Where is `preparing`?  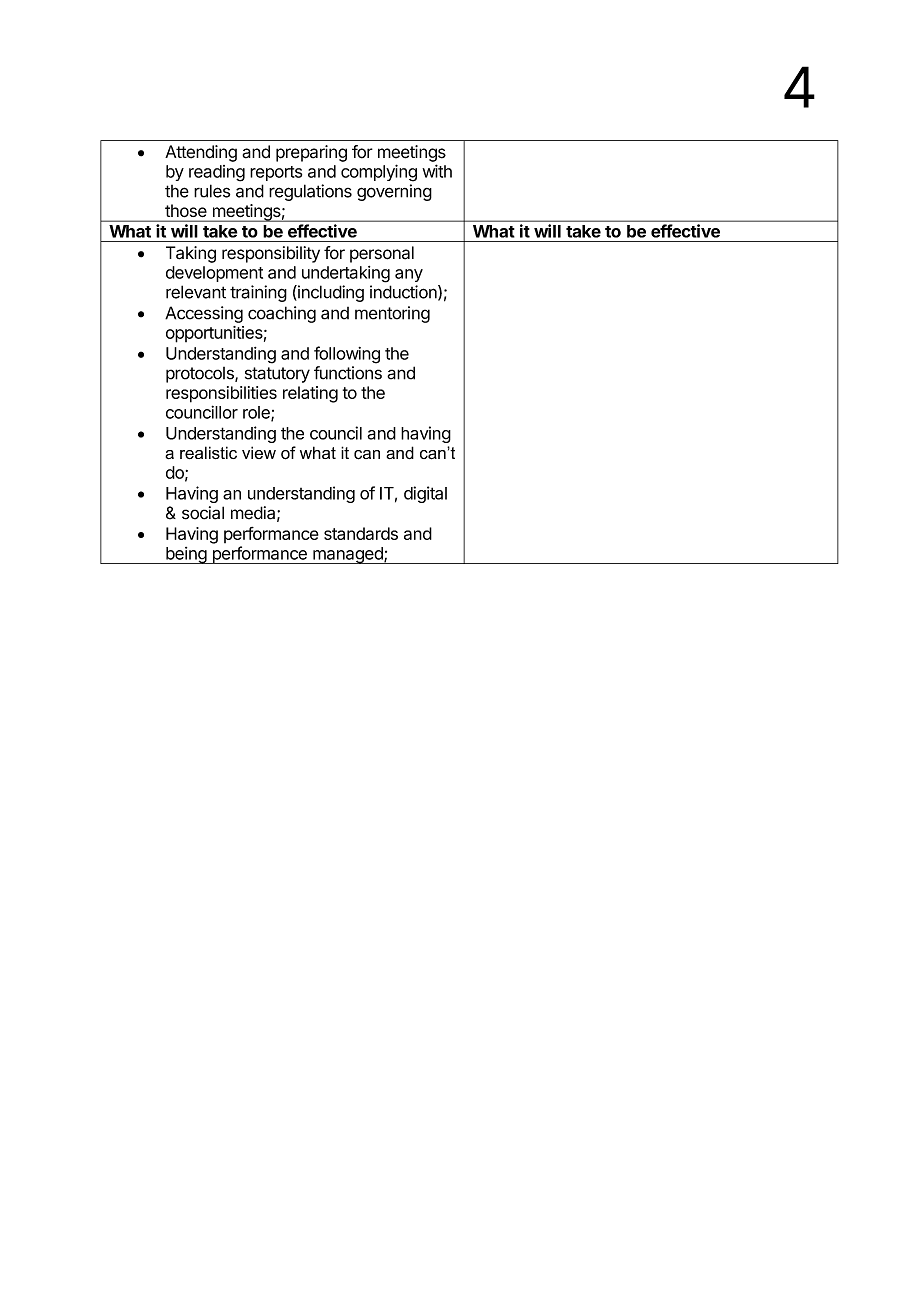 preparing is located at coordinates (311, 153).
